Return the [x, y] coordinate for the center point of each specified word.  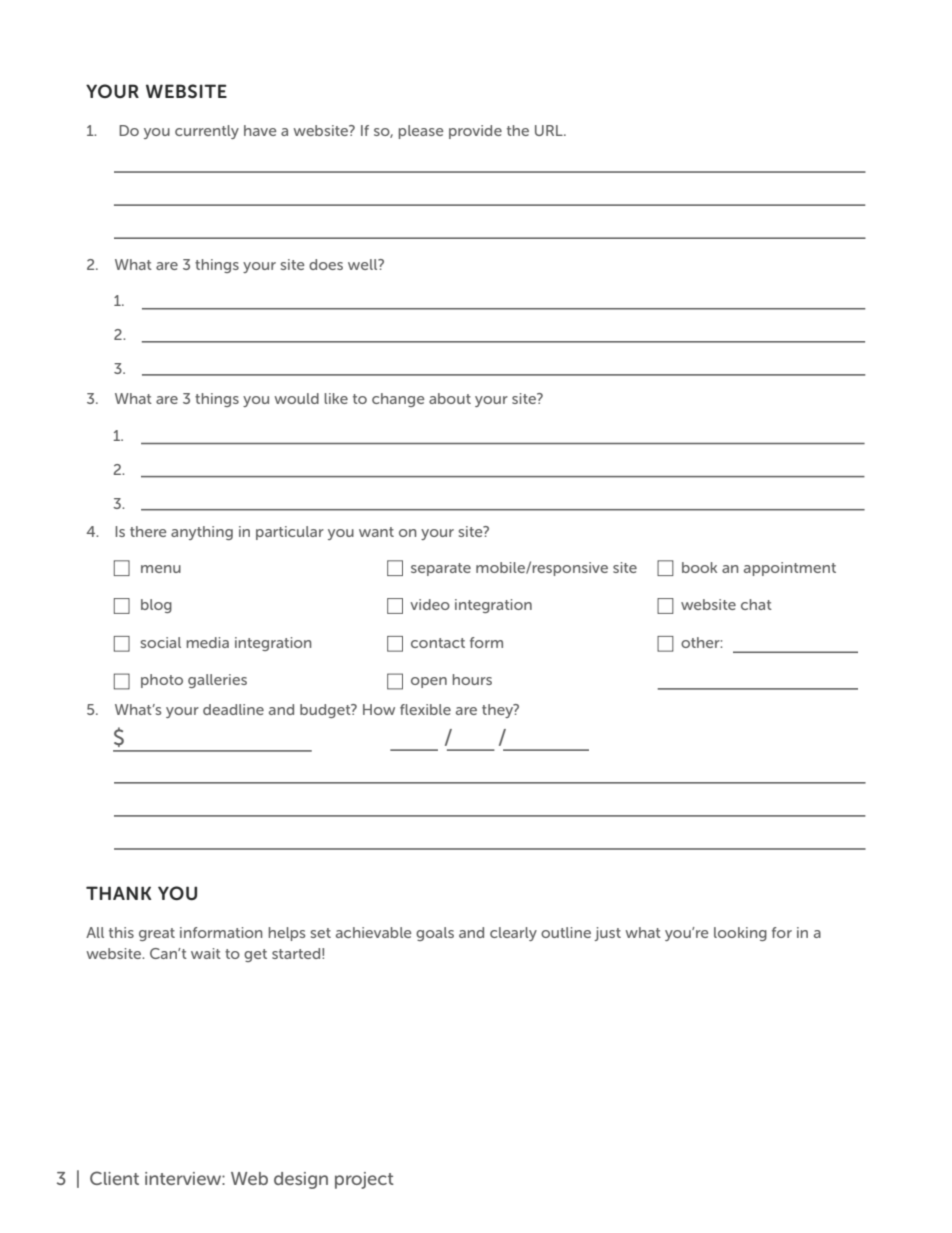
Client [114, 1178]
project [364, 1180]
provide [475, 132]
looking [740, 934]
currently [207, 132]
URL [550, 130]
